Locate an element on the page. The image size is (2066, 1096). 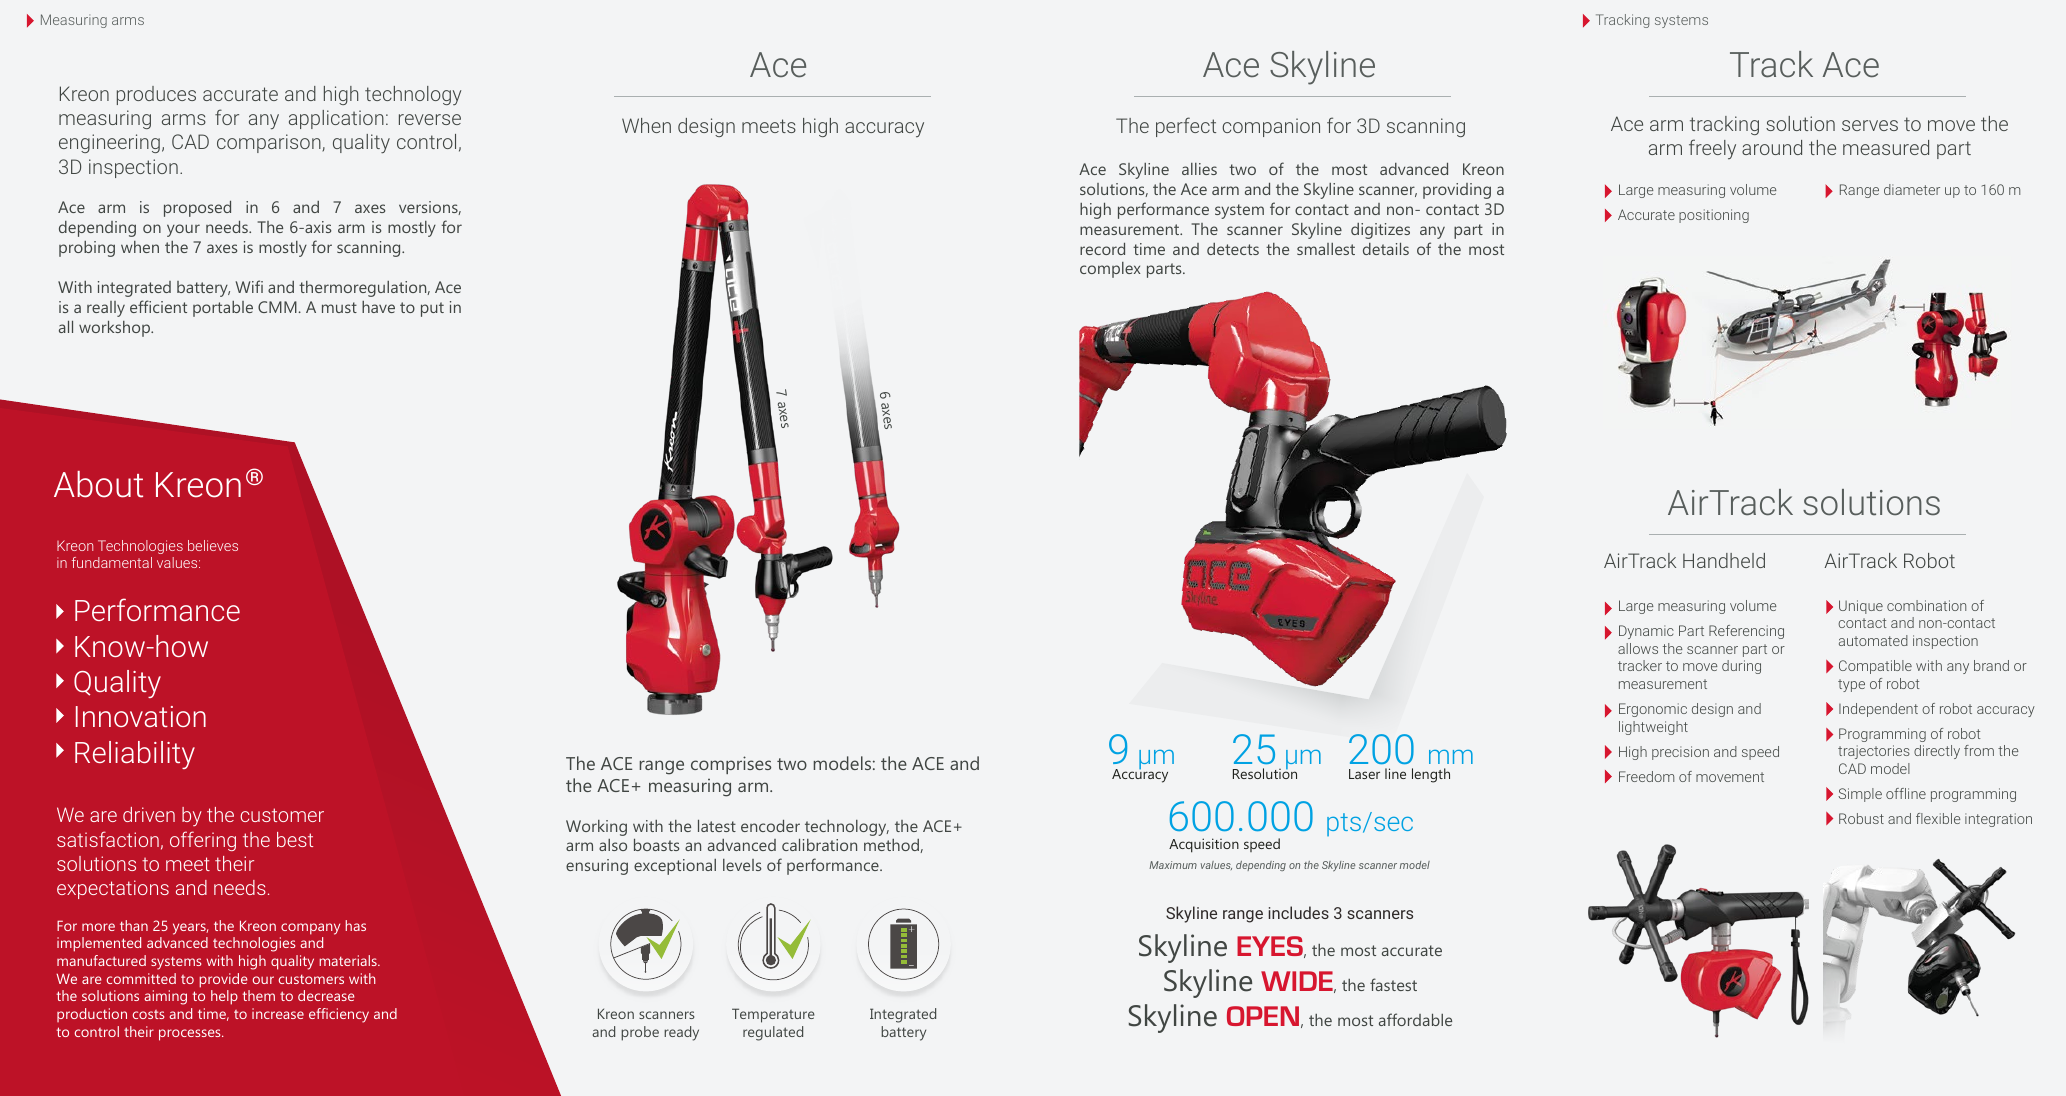
application is located at coordinates (336, 119).
